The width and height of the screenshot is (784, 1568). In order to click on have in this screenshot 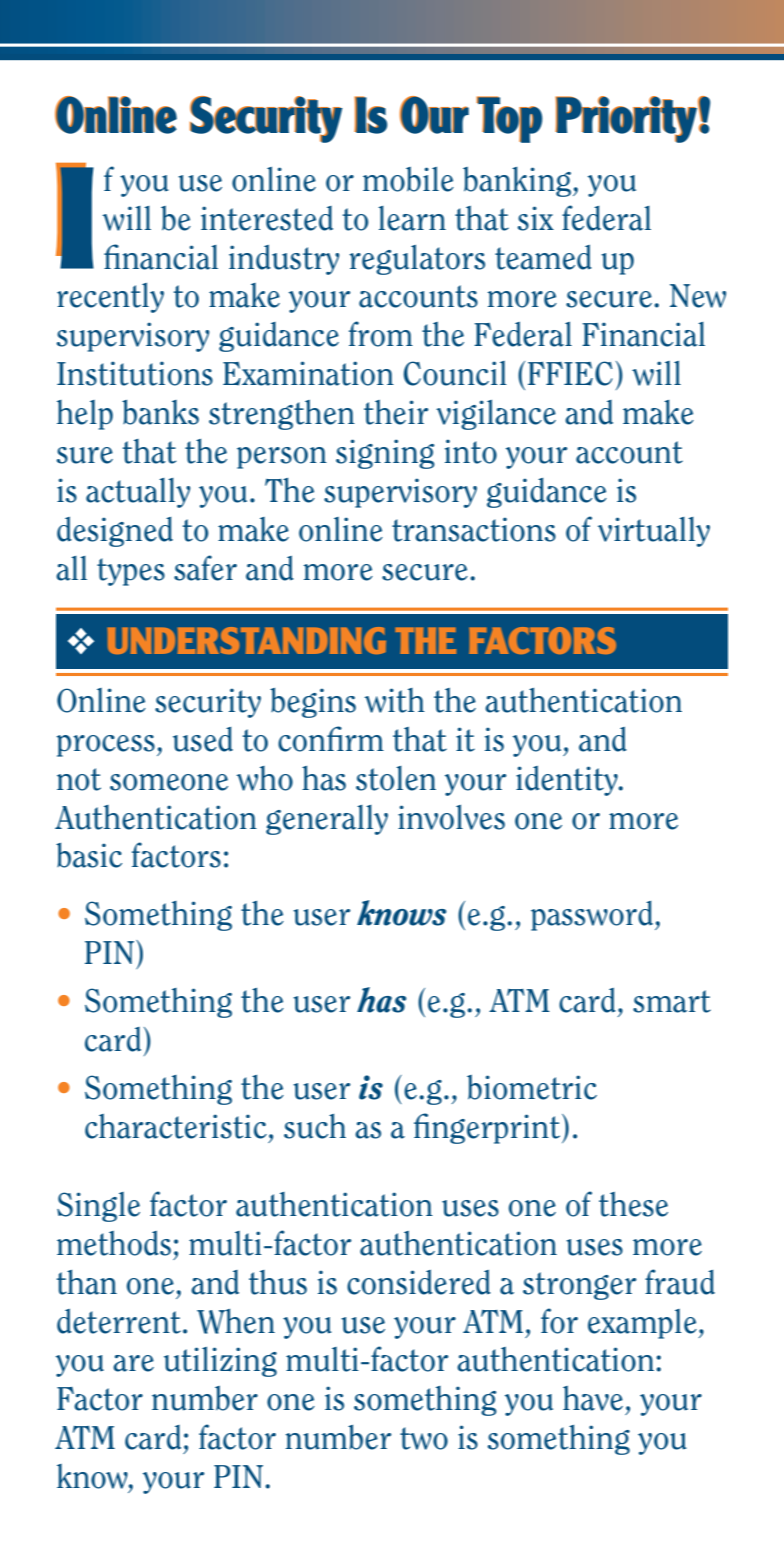, I will do `click(593, 1398)`.
